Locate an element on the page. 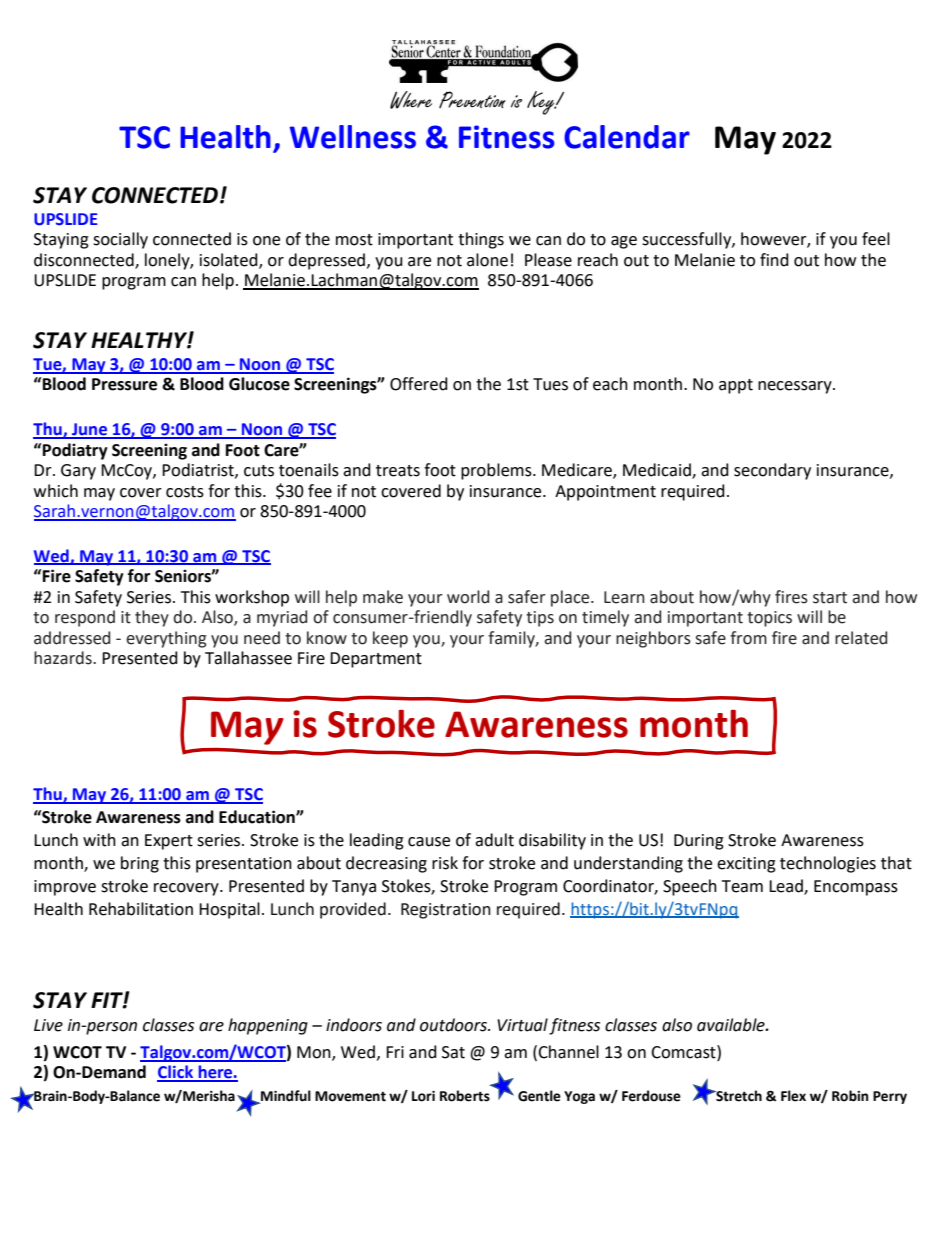 Image resolution: width=952 pixels, height=1233 pixels. find is located at coordinates (774, 260).
